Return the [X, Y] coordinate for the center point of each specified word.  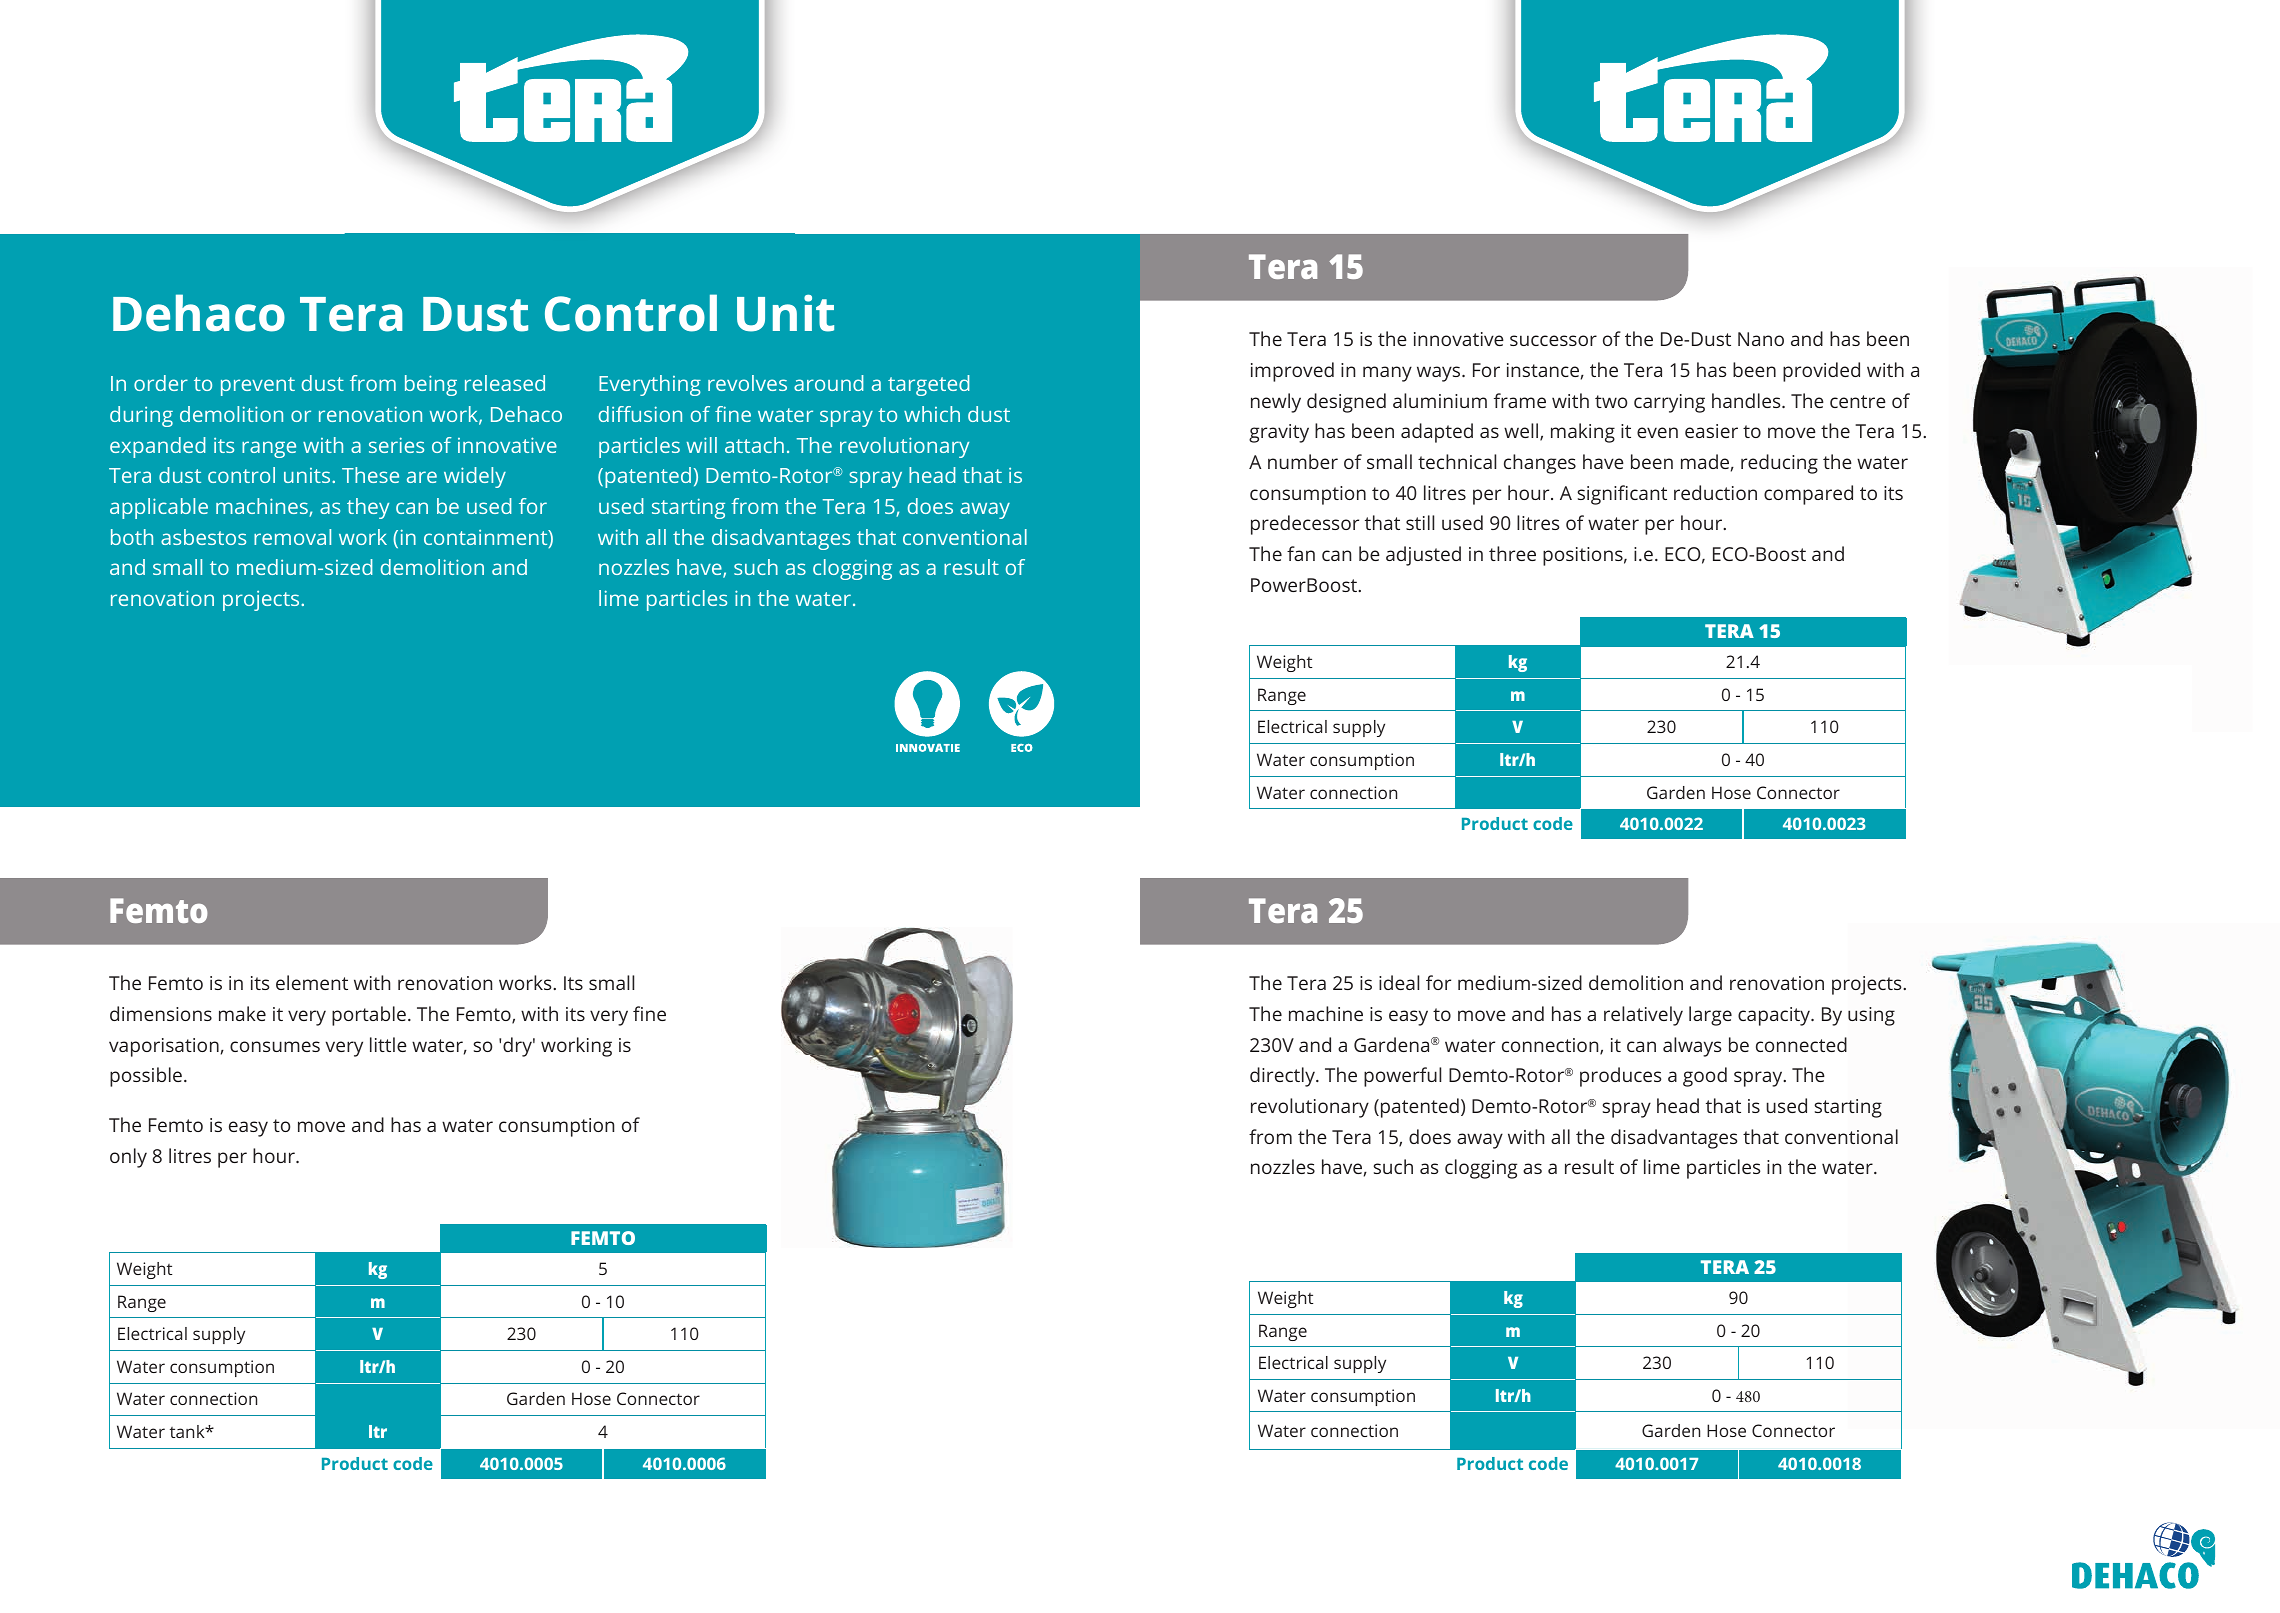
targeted [929, 385]
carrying [1669, 403]
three [1512, 553]
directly [1283, 1077]
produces [1620, 1077]
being [431, 385]
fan [1301, 553]
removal [292, 537]
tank [188, 1431]
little [388, 1044]
